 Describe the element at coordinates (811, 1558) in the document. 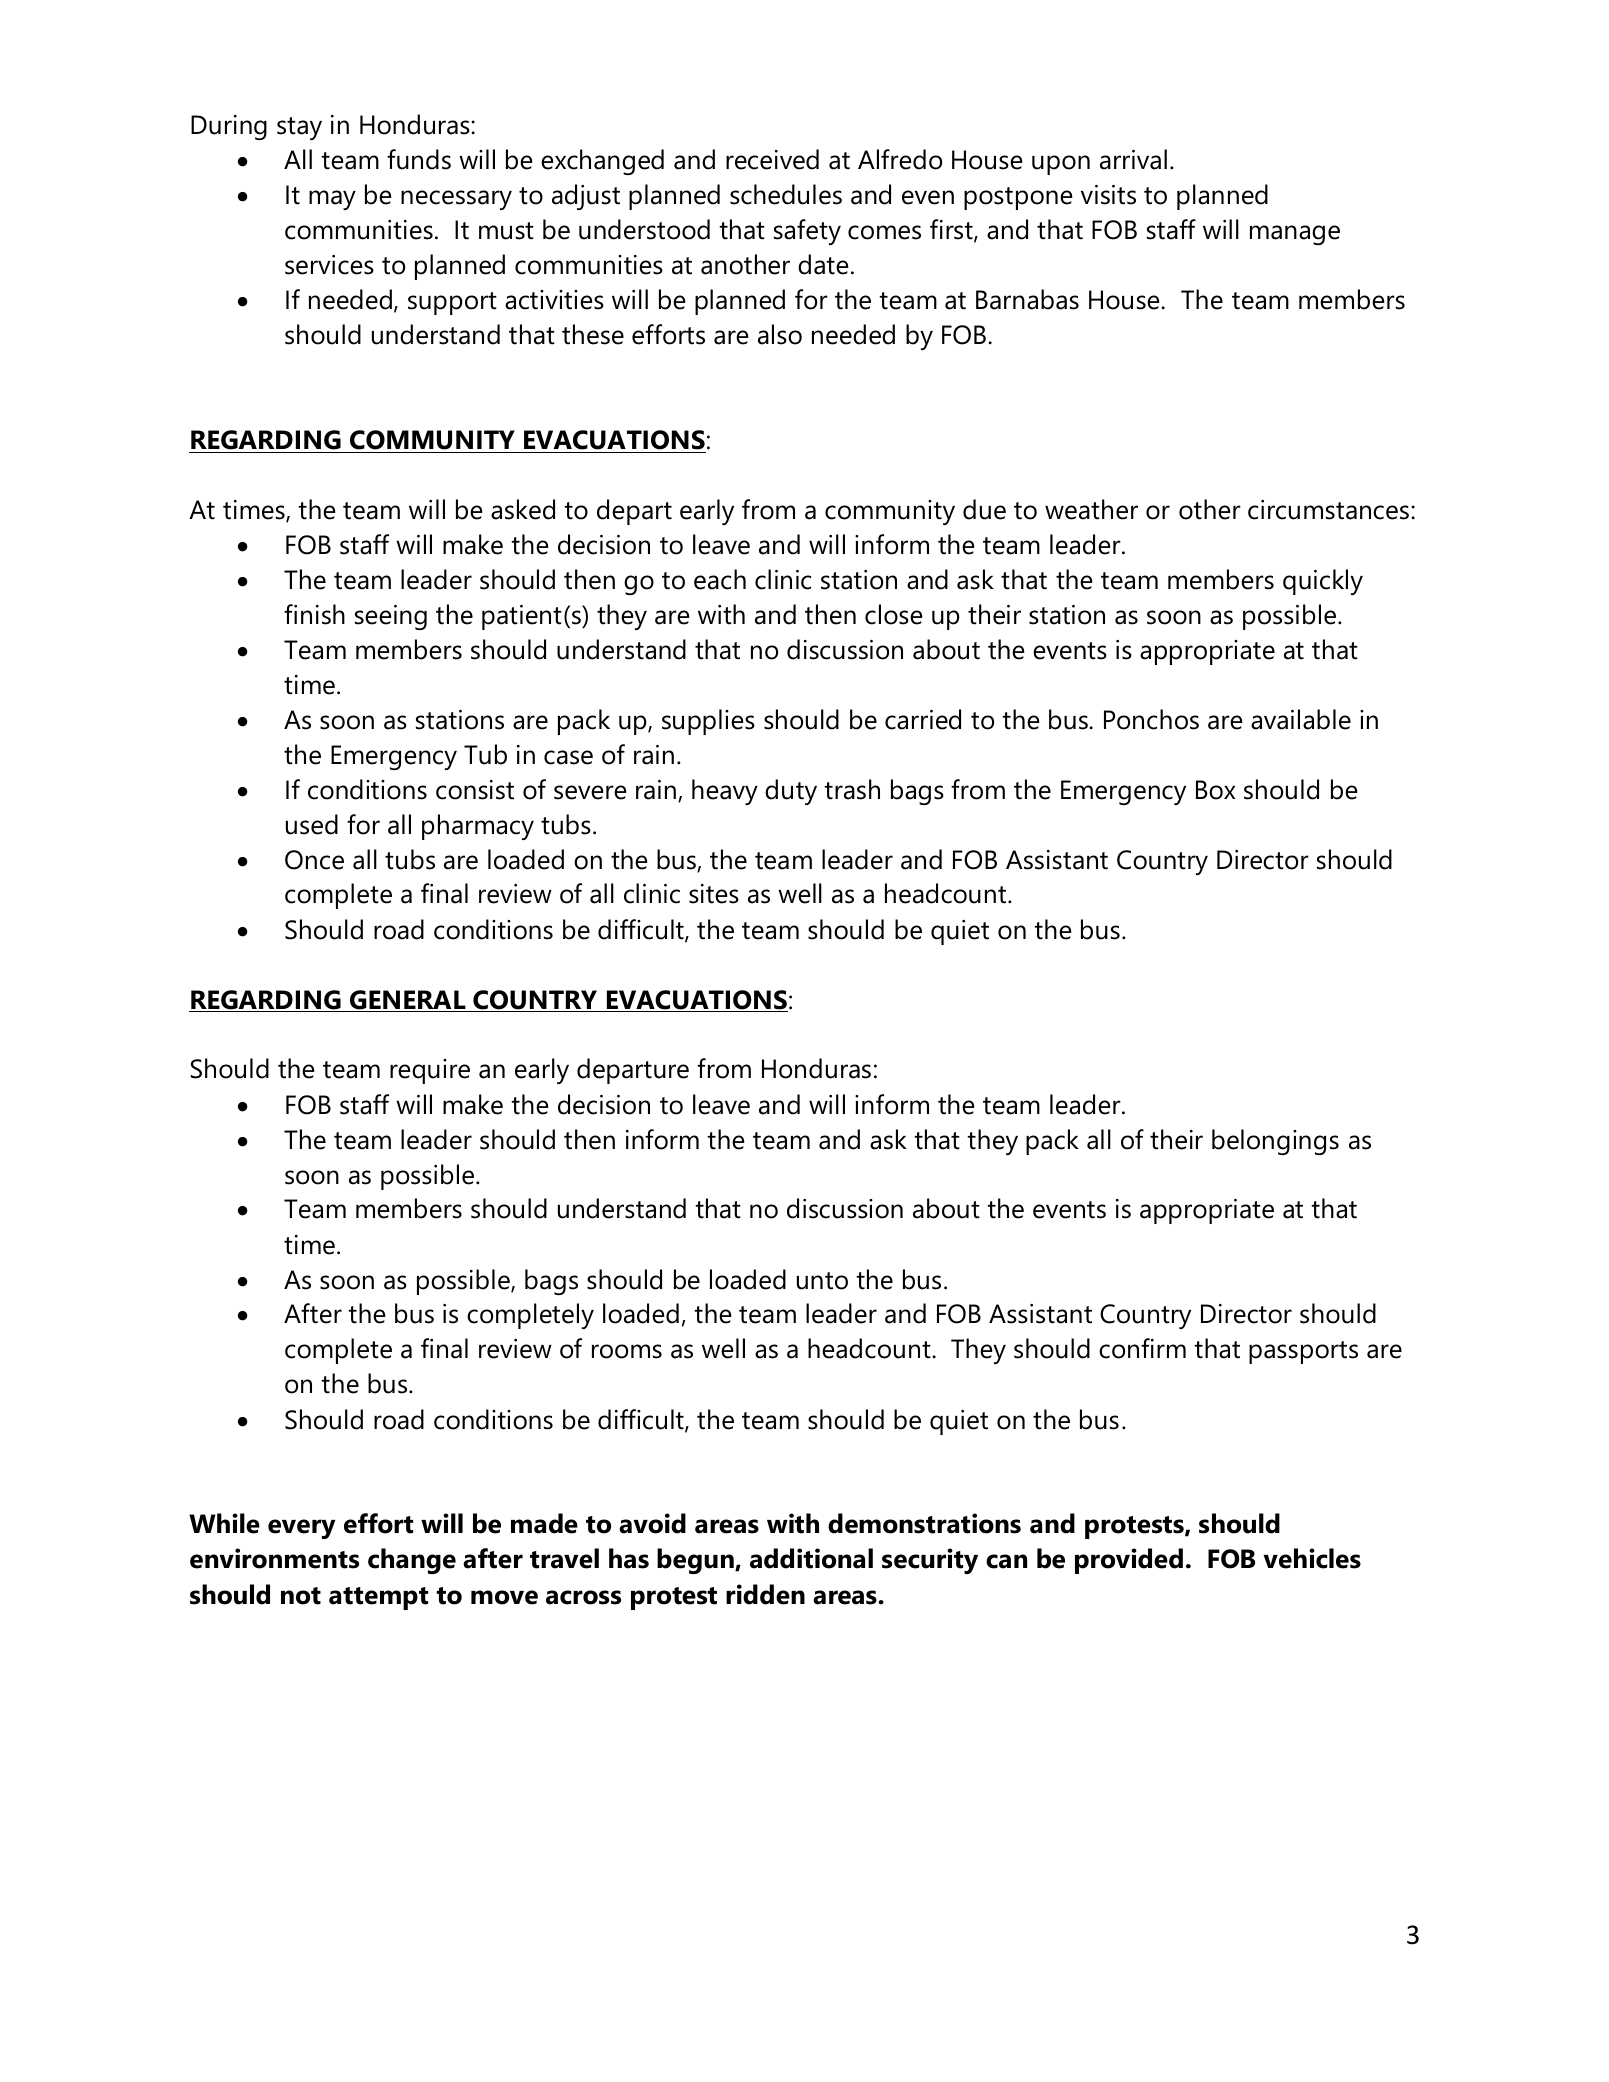

I see `additional` at that location.
